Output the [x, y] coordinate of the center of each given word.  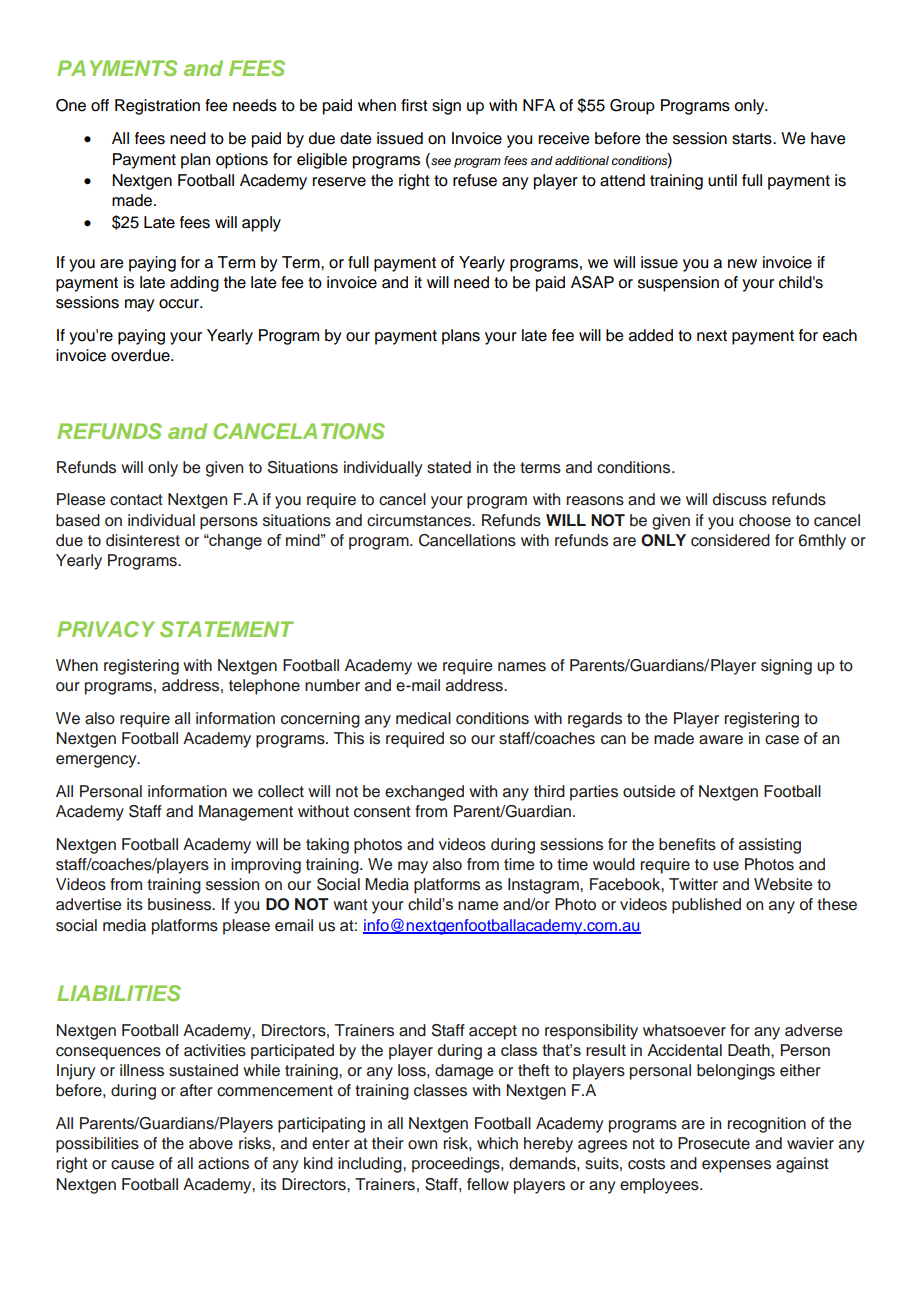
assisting [770, 846]
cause [132, 1165]
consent [382, 812]
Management [246, 813]
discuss [740, 499]
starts [753, 139]
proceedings [457, 1165]
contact [136, 500]
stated [449, 467]
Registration [157, 107]
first [414, 105]
